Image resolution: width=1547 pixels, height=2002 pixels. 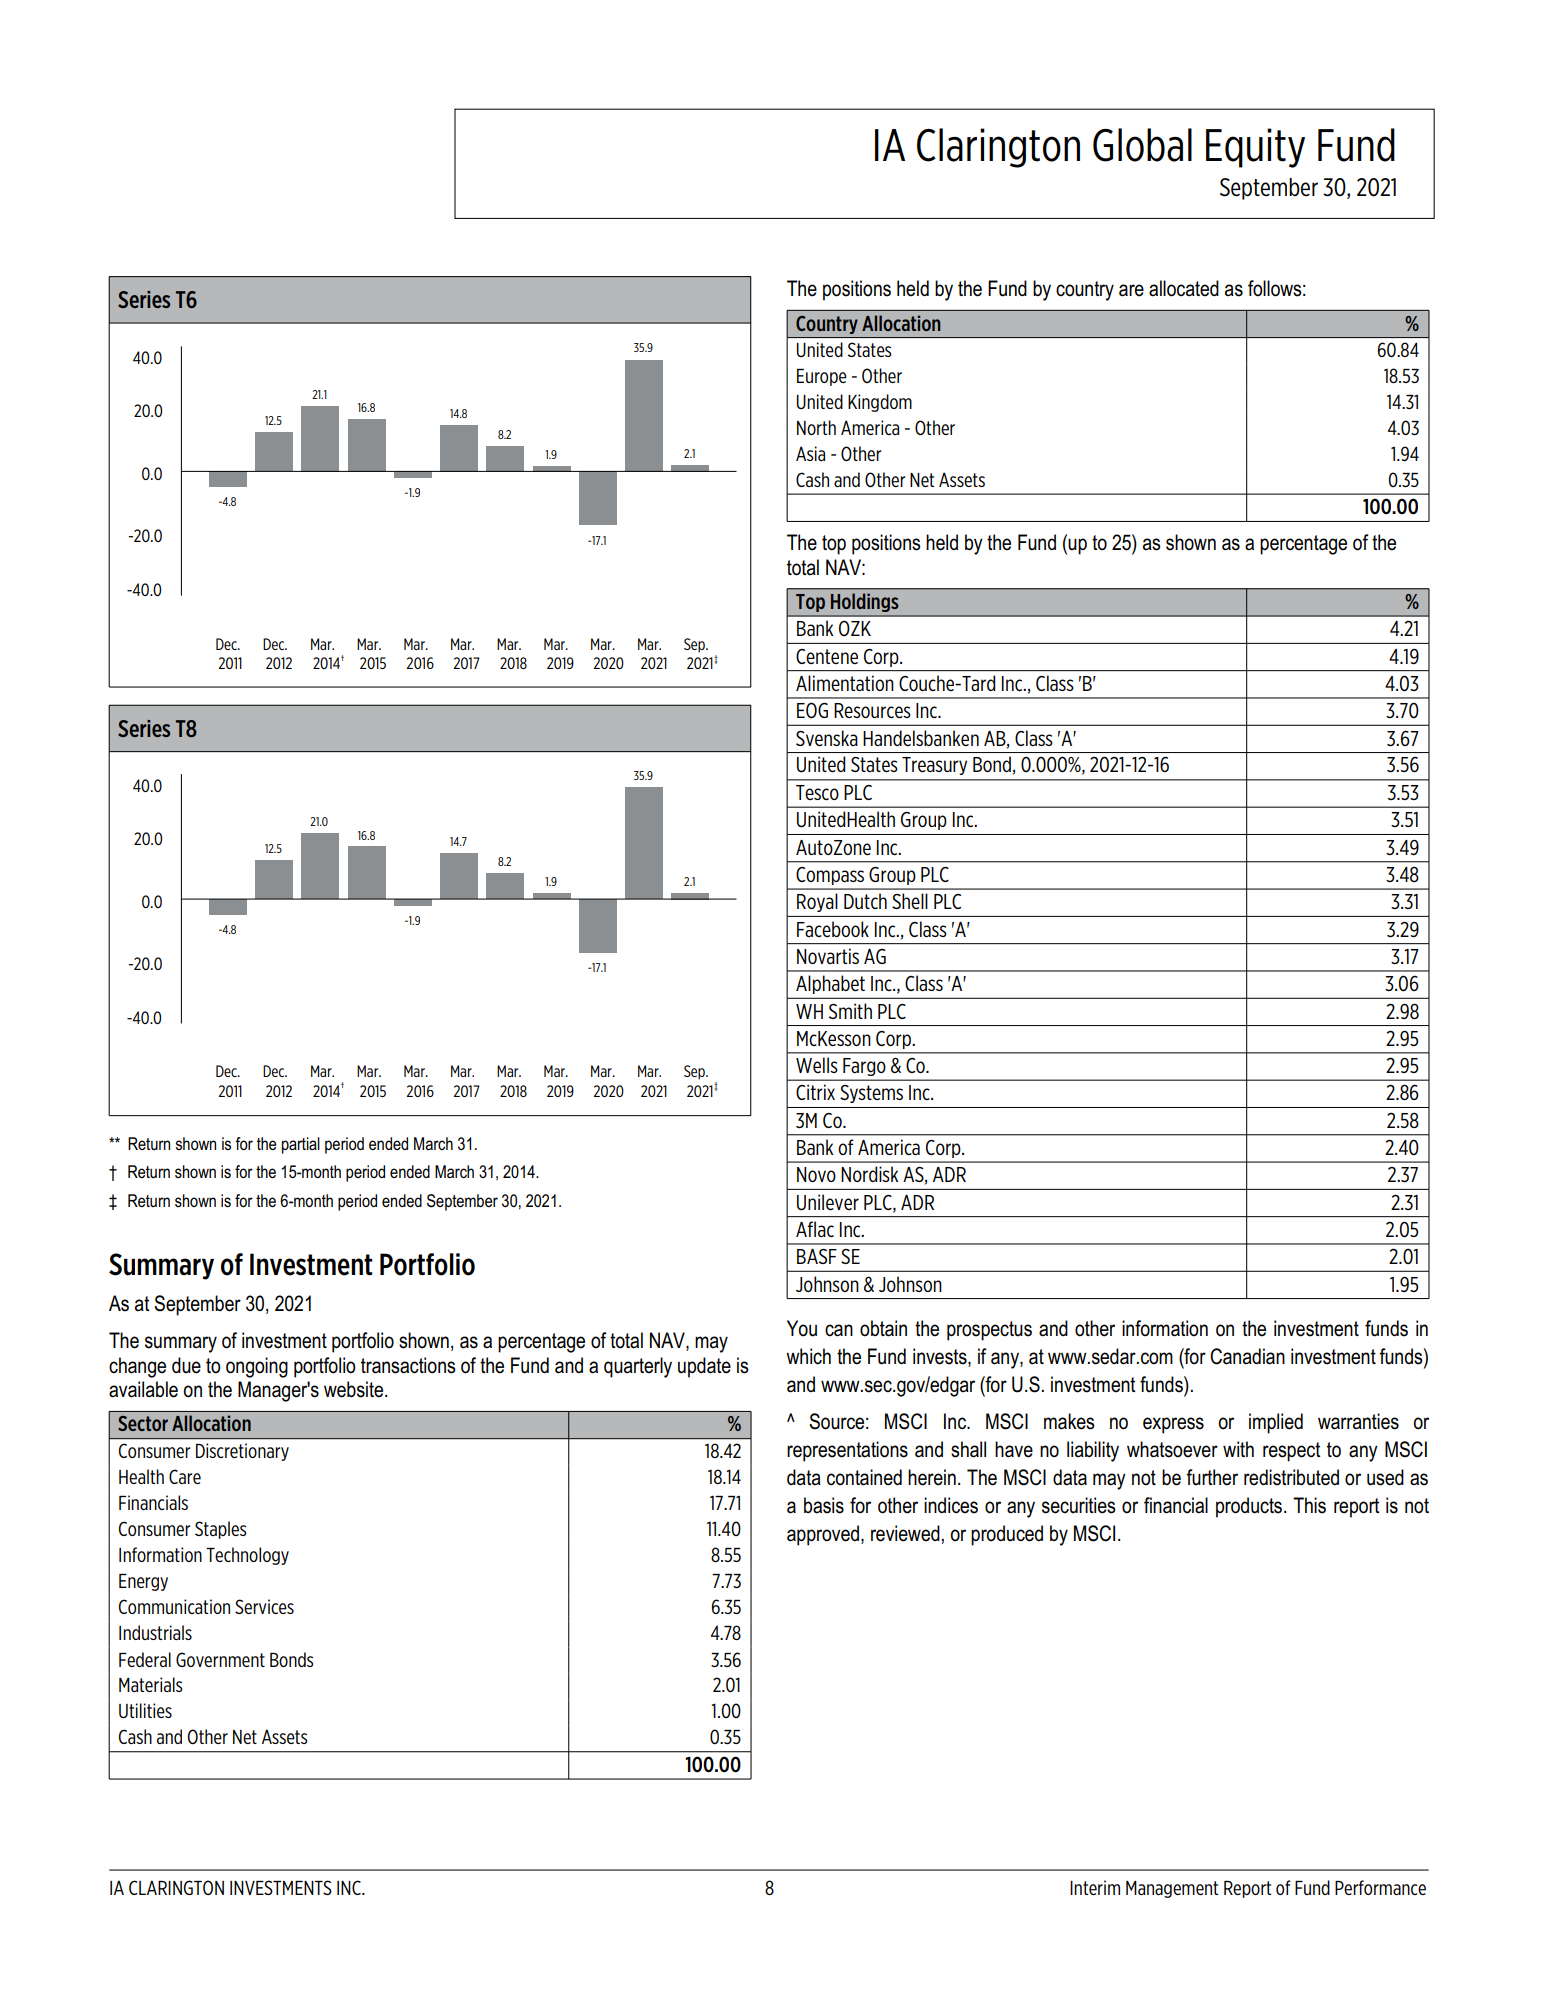 I want to click on Europe, so click(x=822, y=377).
